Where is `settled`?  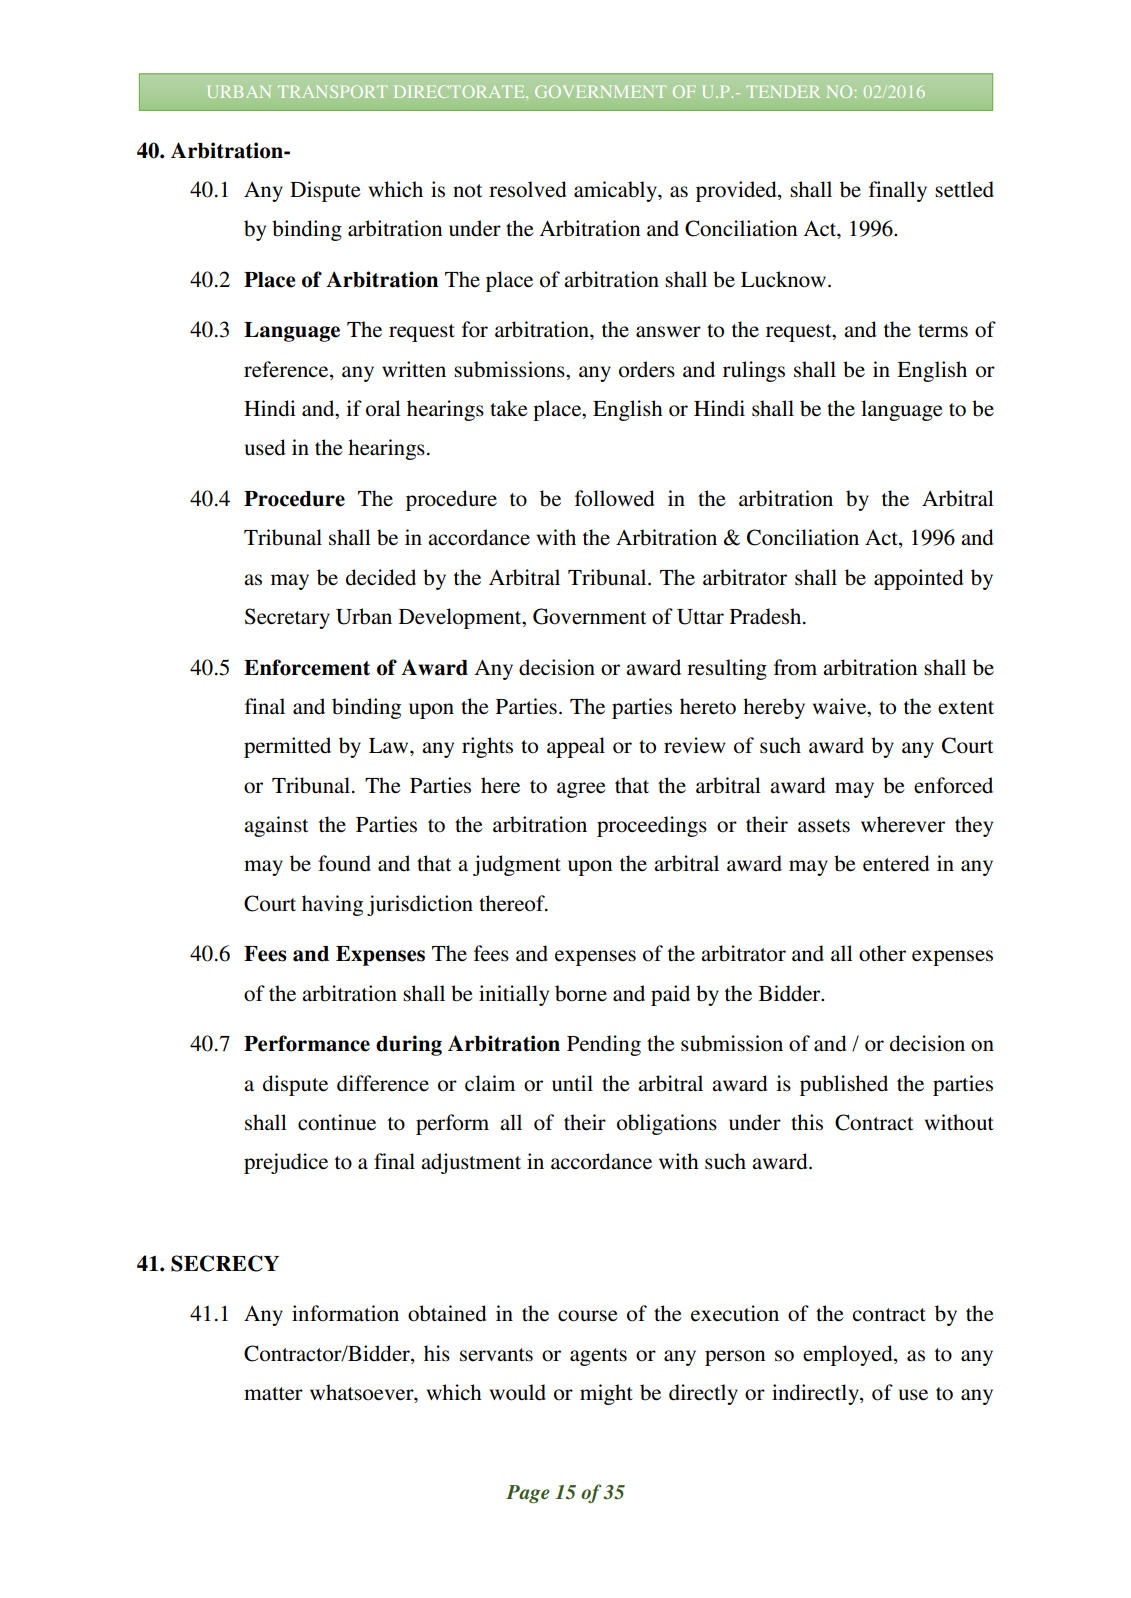
settled is located at coordinates (964, 189).
